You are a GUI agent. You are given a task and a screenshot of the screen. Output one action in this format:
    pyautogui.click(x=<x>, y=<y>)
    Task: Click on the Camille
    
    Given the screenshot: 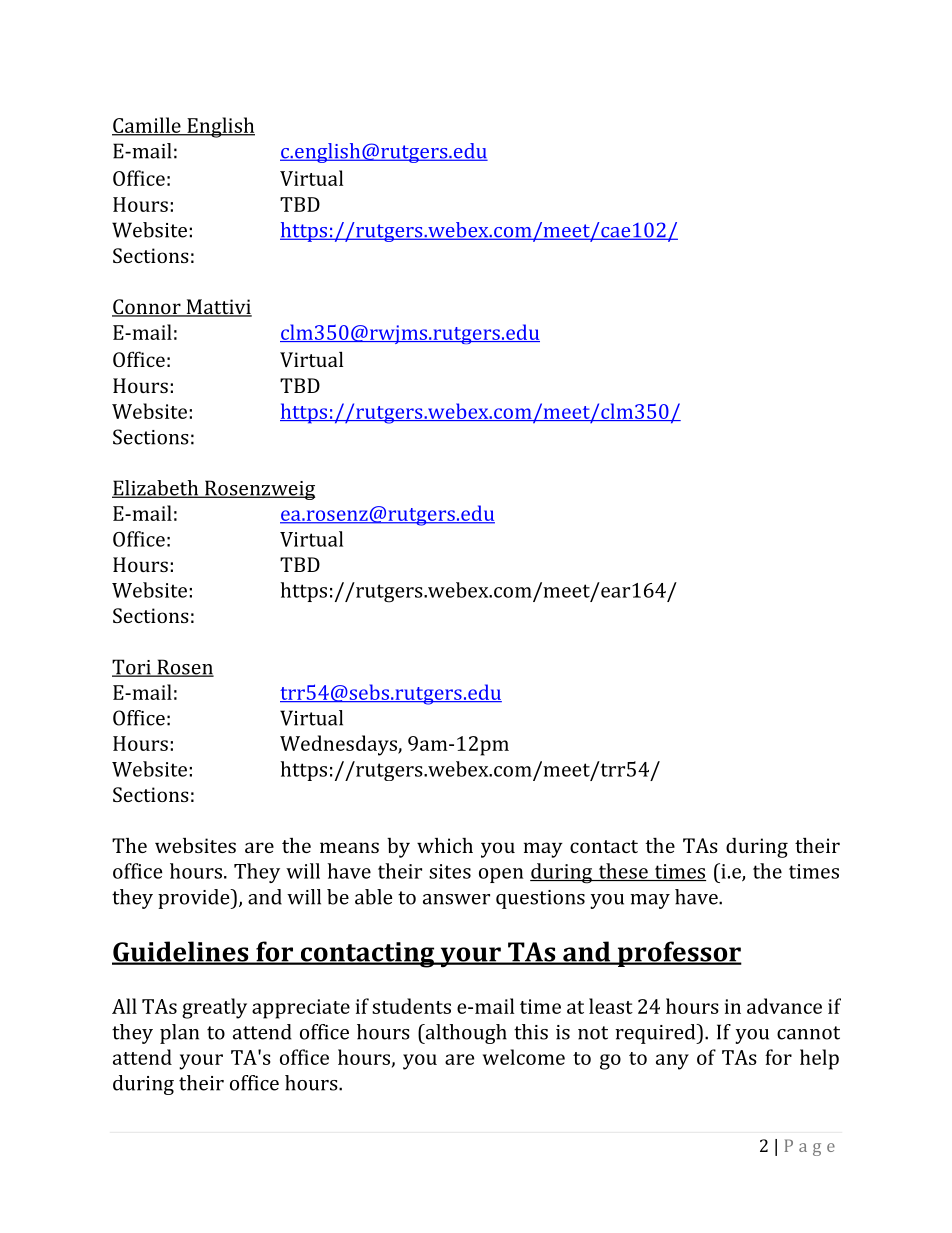 What is the action you would take?
    pyautogui.click(x=147, y=126)
